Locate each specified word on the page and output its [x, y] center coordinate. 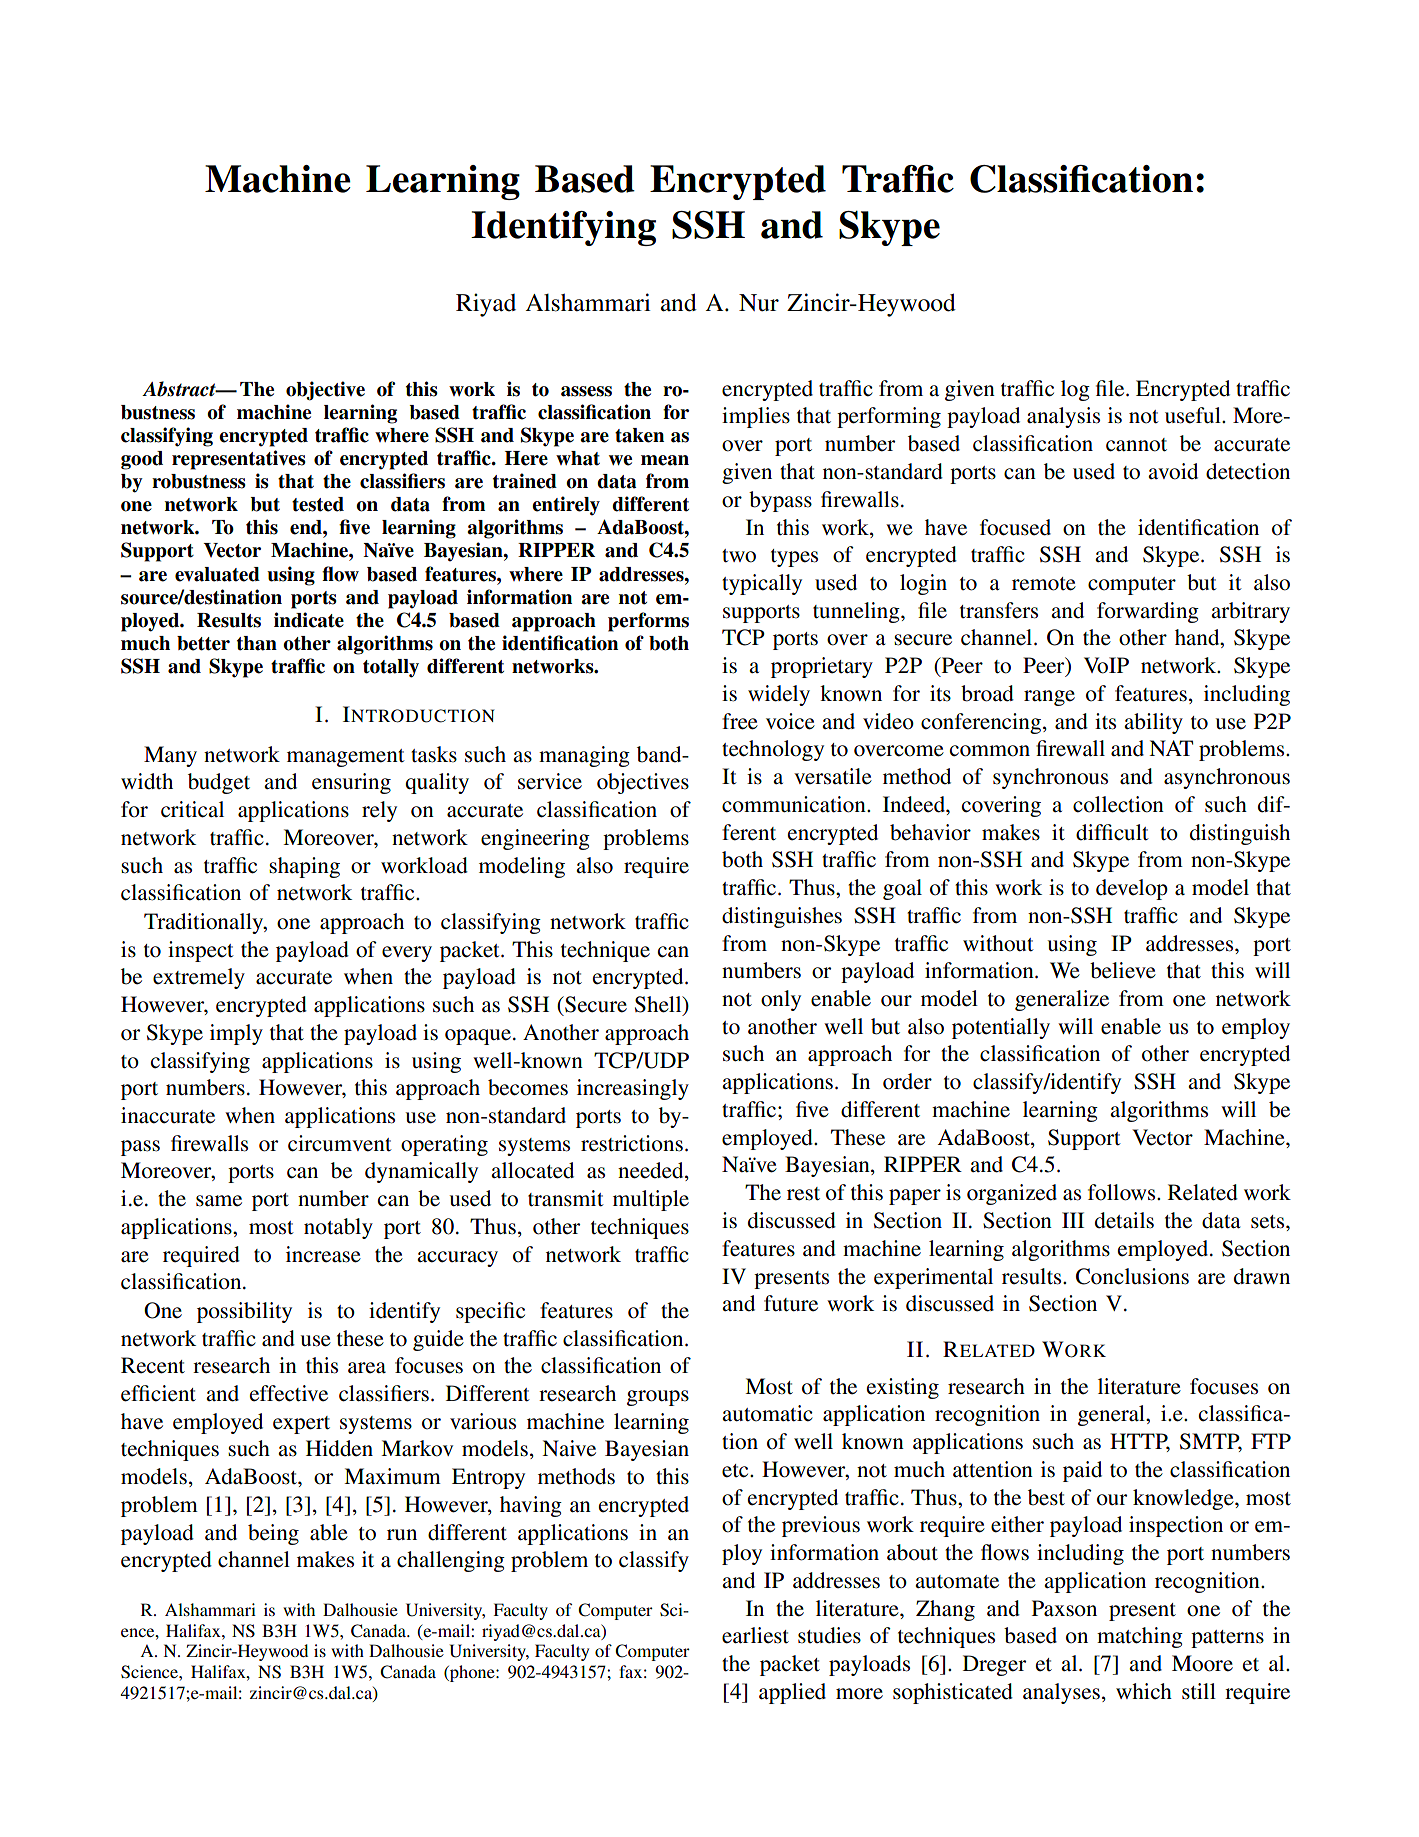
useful [1194, 415]
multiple [651, 1200]
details [1124, 1220]
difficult [1112, 832]
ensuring [351, 783]
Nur [759, 303]
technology [773, 750]
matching [1140, 1637]
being [273, 1534]
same [219, 1201]
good [142, 460]
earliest [755, 1635]
